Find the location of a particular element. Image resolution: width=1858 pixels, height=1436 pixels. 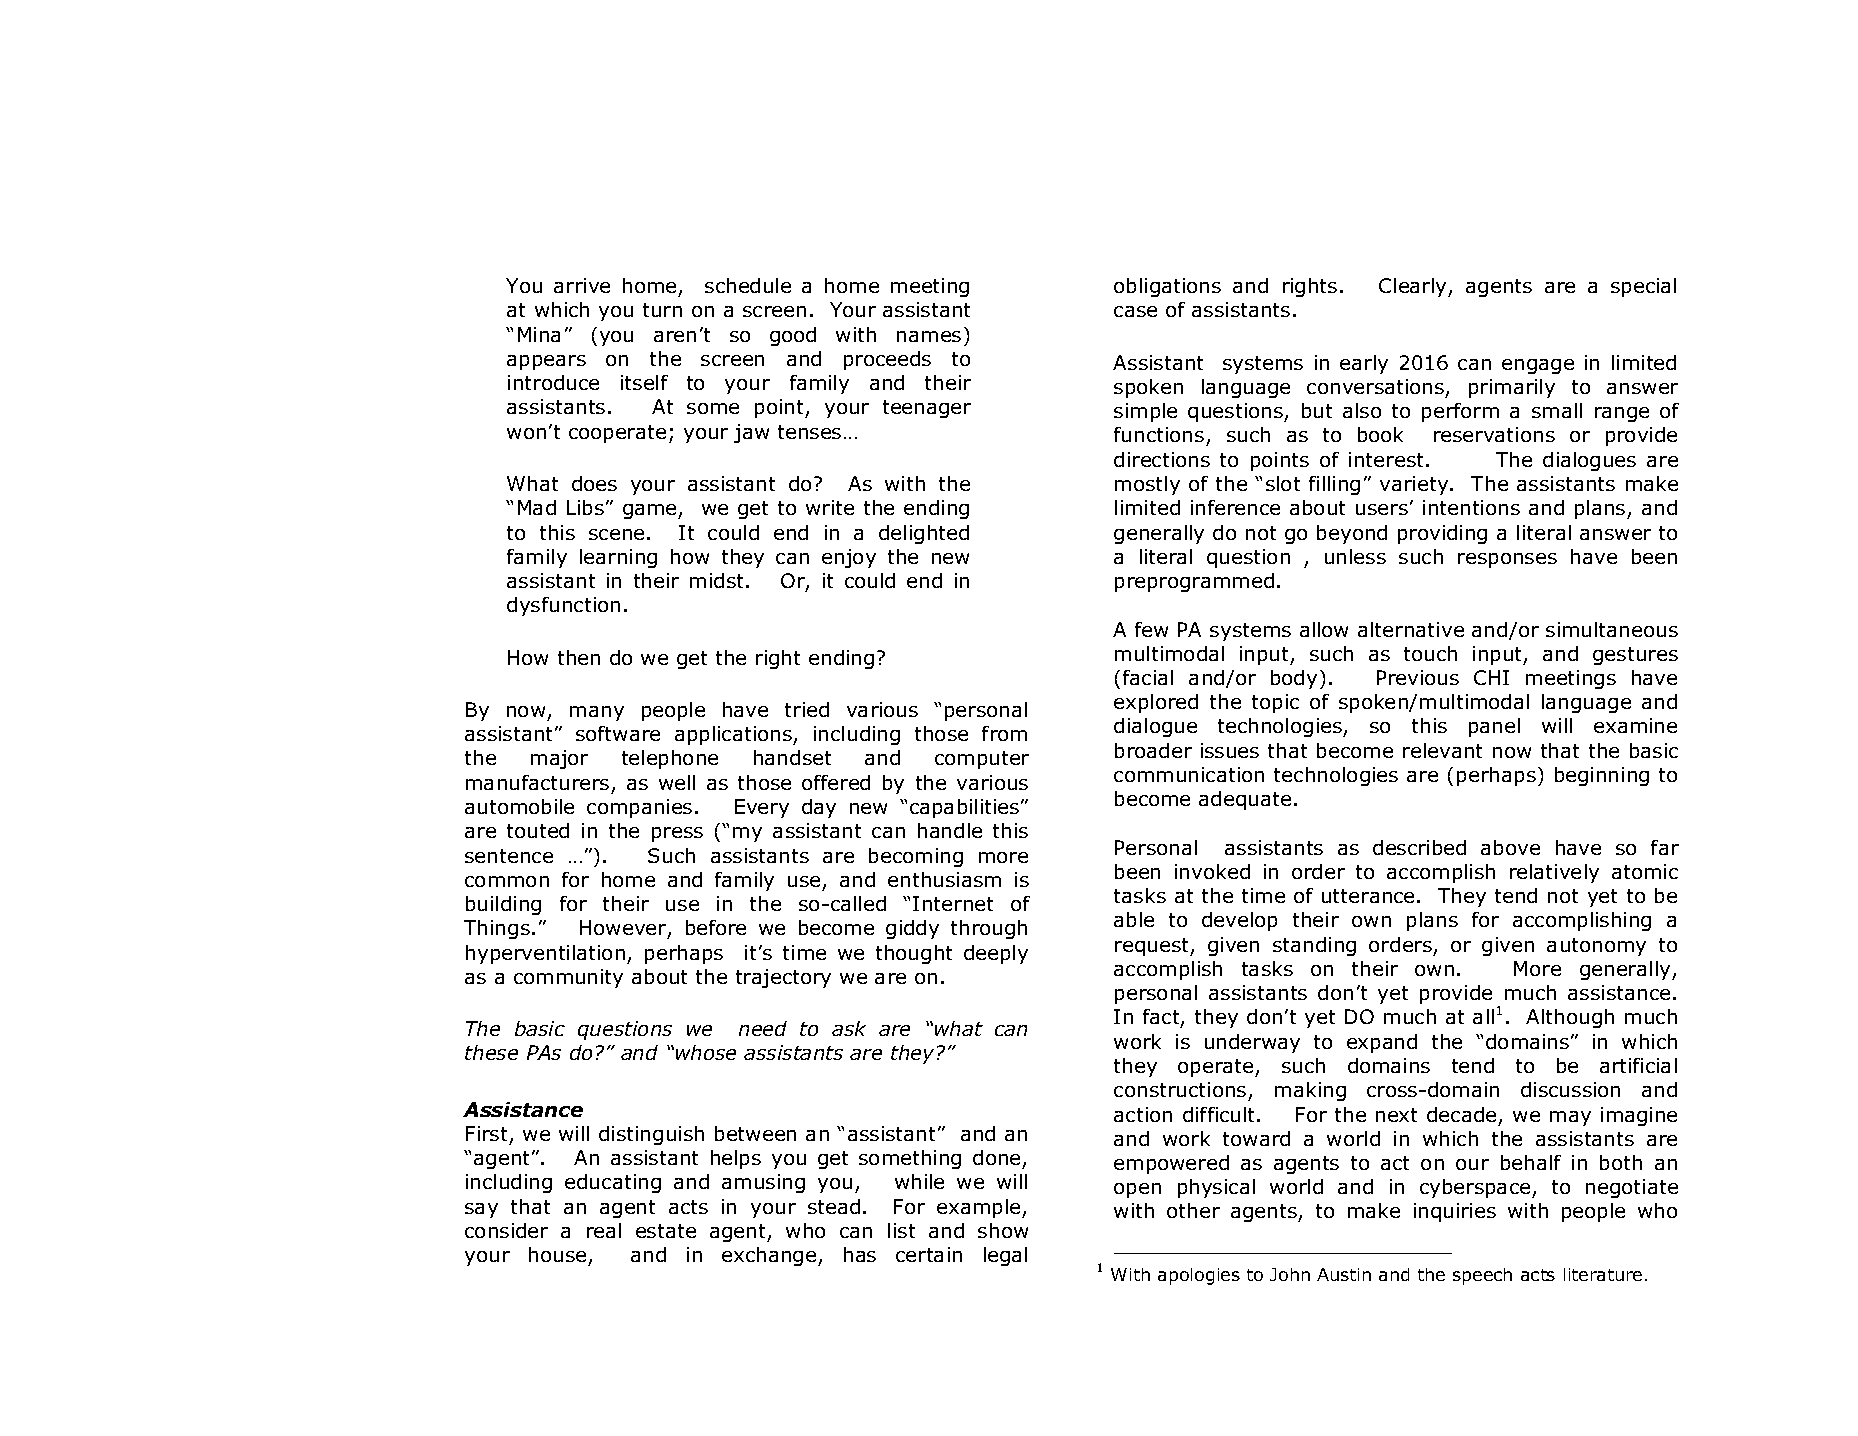

turn is located at coordinates (662, 310).
